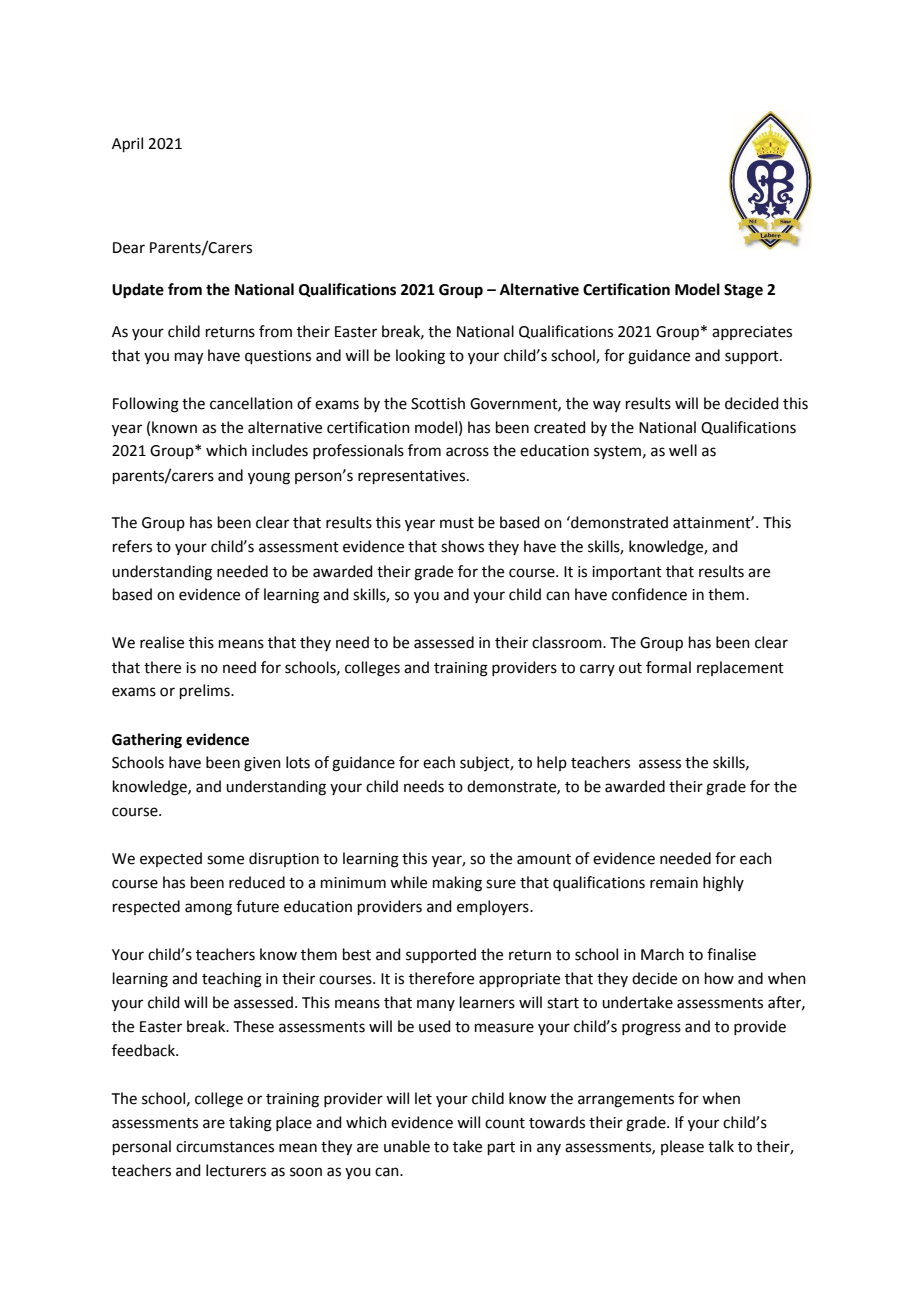 The height and width of the page is (1308, 924). What do you see at coordinates (420, 357) in the page?
I see `looking` at bounding box center [420, 357].
